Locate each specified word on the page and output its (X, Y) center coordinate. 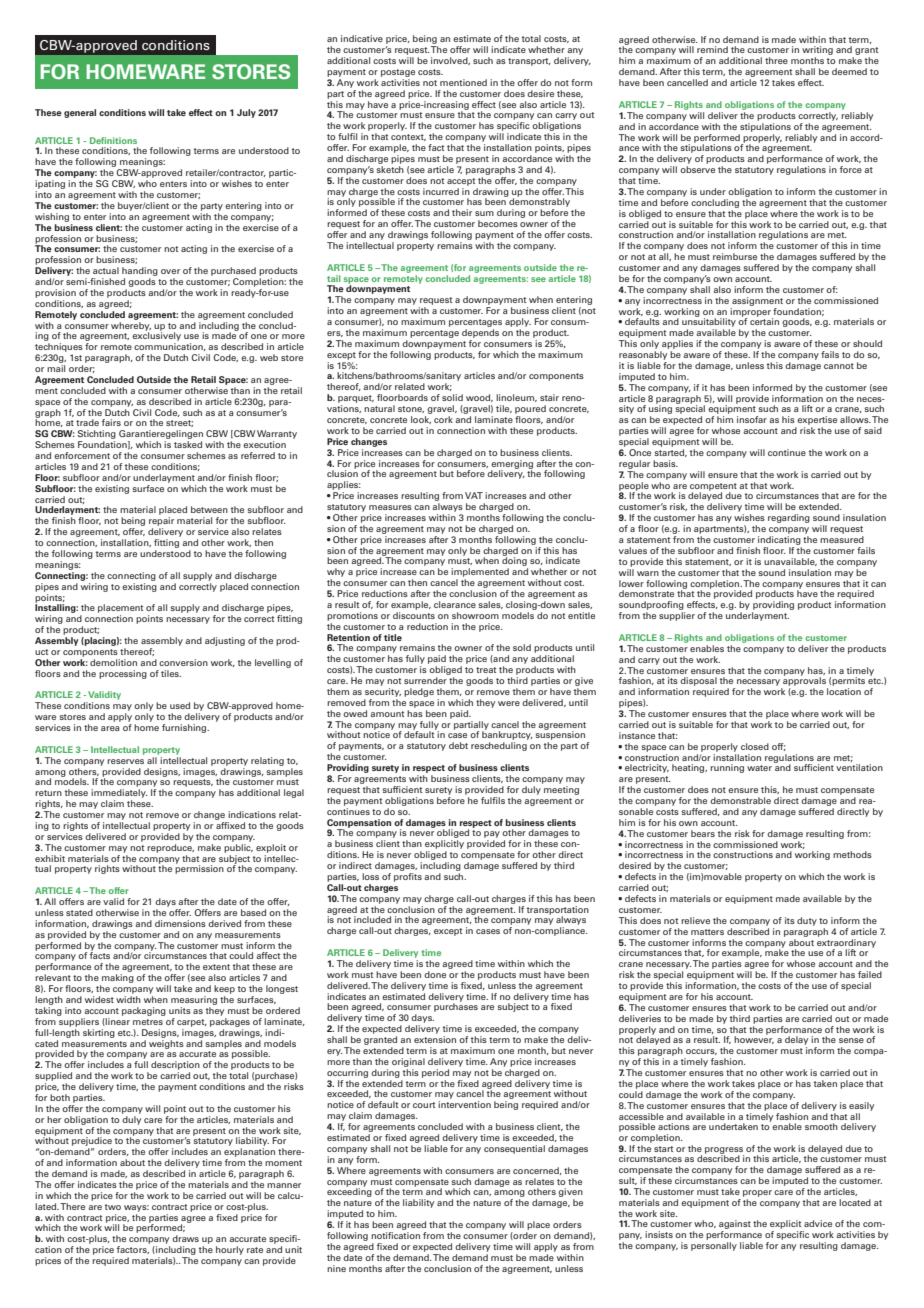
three (776, 60)
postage (398, 73)
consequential (514, 1149)
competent (713, 488)
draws (185, 1238)
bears (703, 833)
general (80, 113)
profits (408, 877)
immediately (119, 795)
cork (443, 419)
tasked (188, 444)
